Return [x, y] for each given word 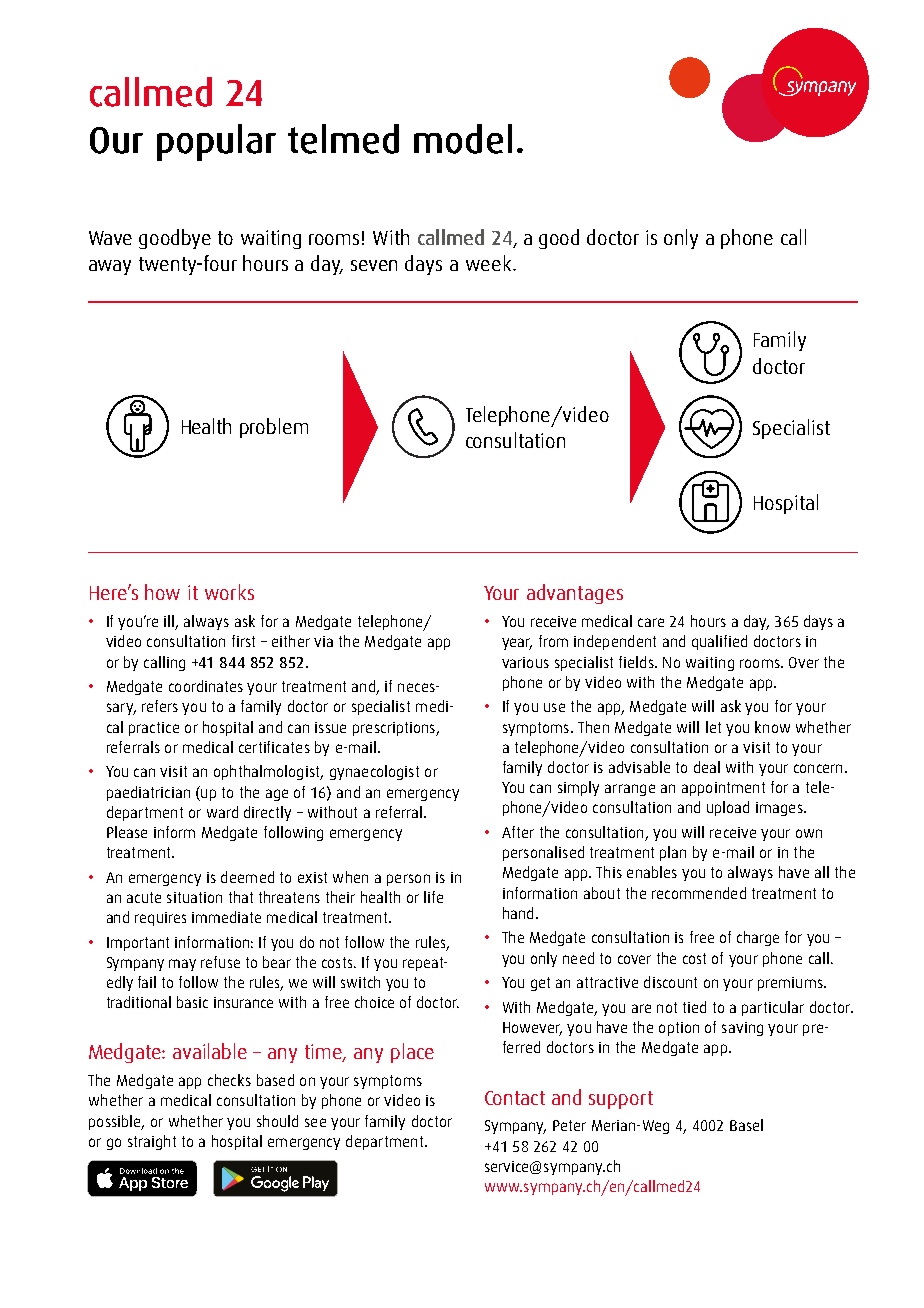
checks [229, 1080]
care [651, 622]
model [463, 139]
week [490, 263]
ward [222, 812]
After [518, 832]
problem [274, 428]
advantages [575, 594]
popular [216, 142]
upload [728, 808]
